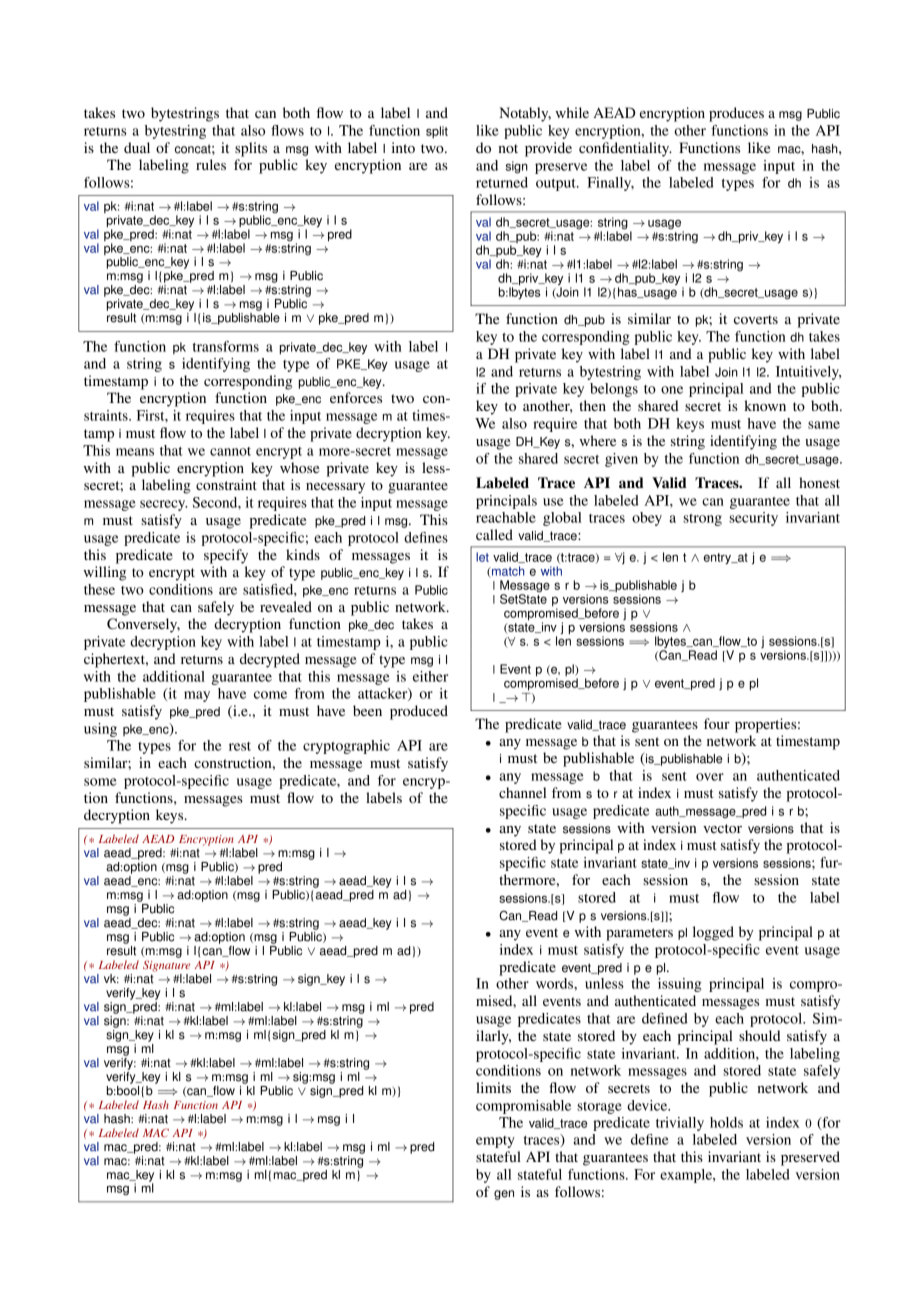 The height and width of the document is (1308, 924). I want to click on channel, so click(522, 792).
